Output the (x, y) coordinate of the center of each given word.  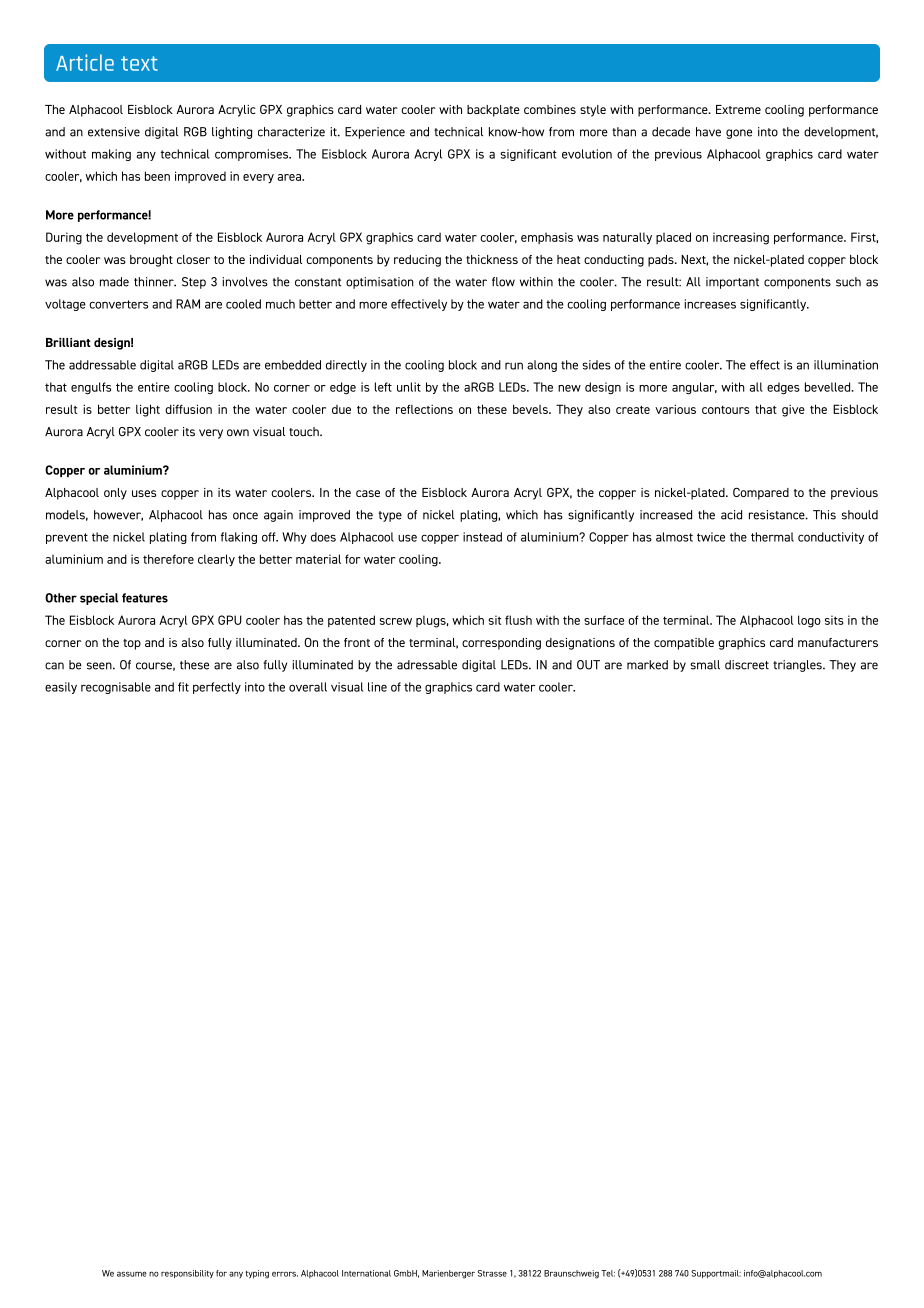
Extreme (738, 109)
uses (144, 493)
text (139, 63)
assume (132, 1274)
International (366, 1273)
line (377, 687)
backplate (493, 111)
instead (482, 537)
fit (183, 687)
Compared (761, 493)
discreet (747, 665)
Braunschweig (571, 1274)
